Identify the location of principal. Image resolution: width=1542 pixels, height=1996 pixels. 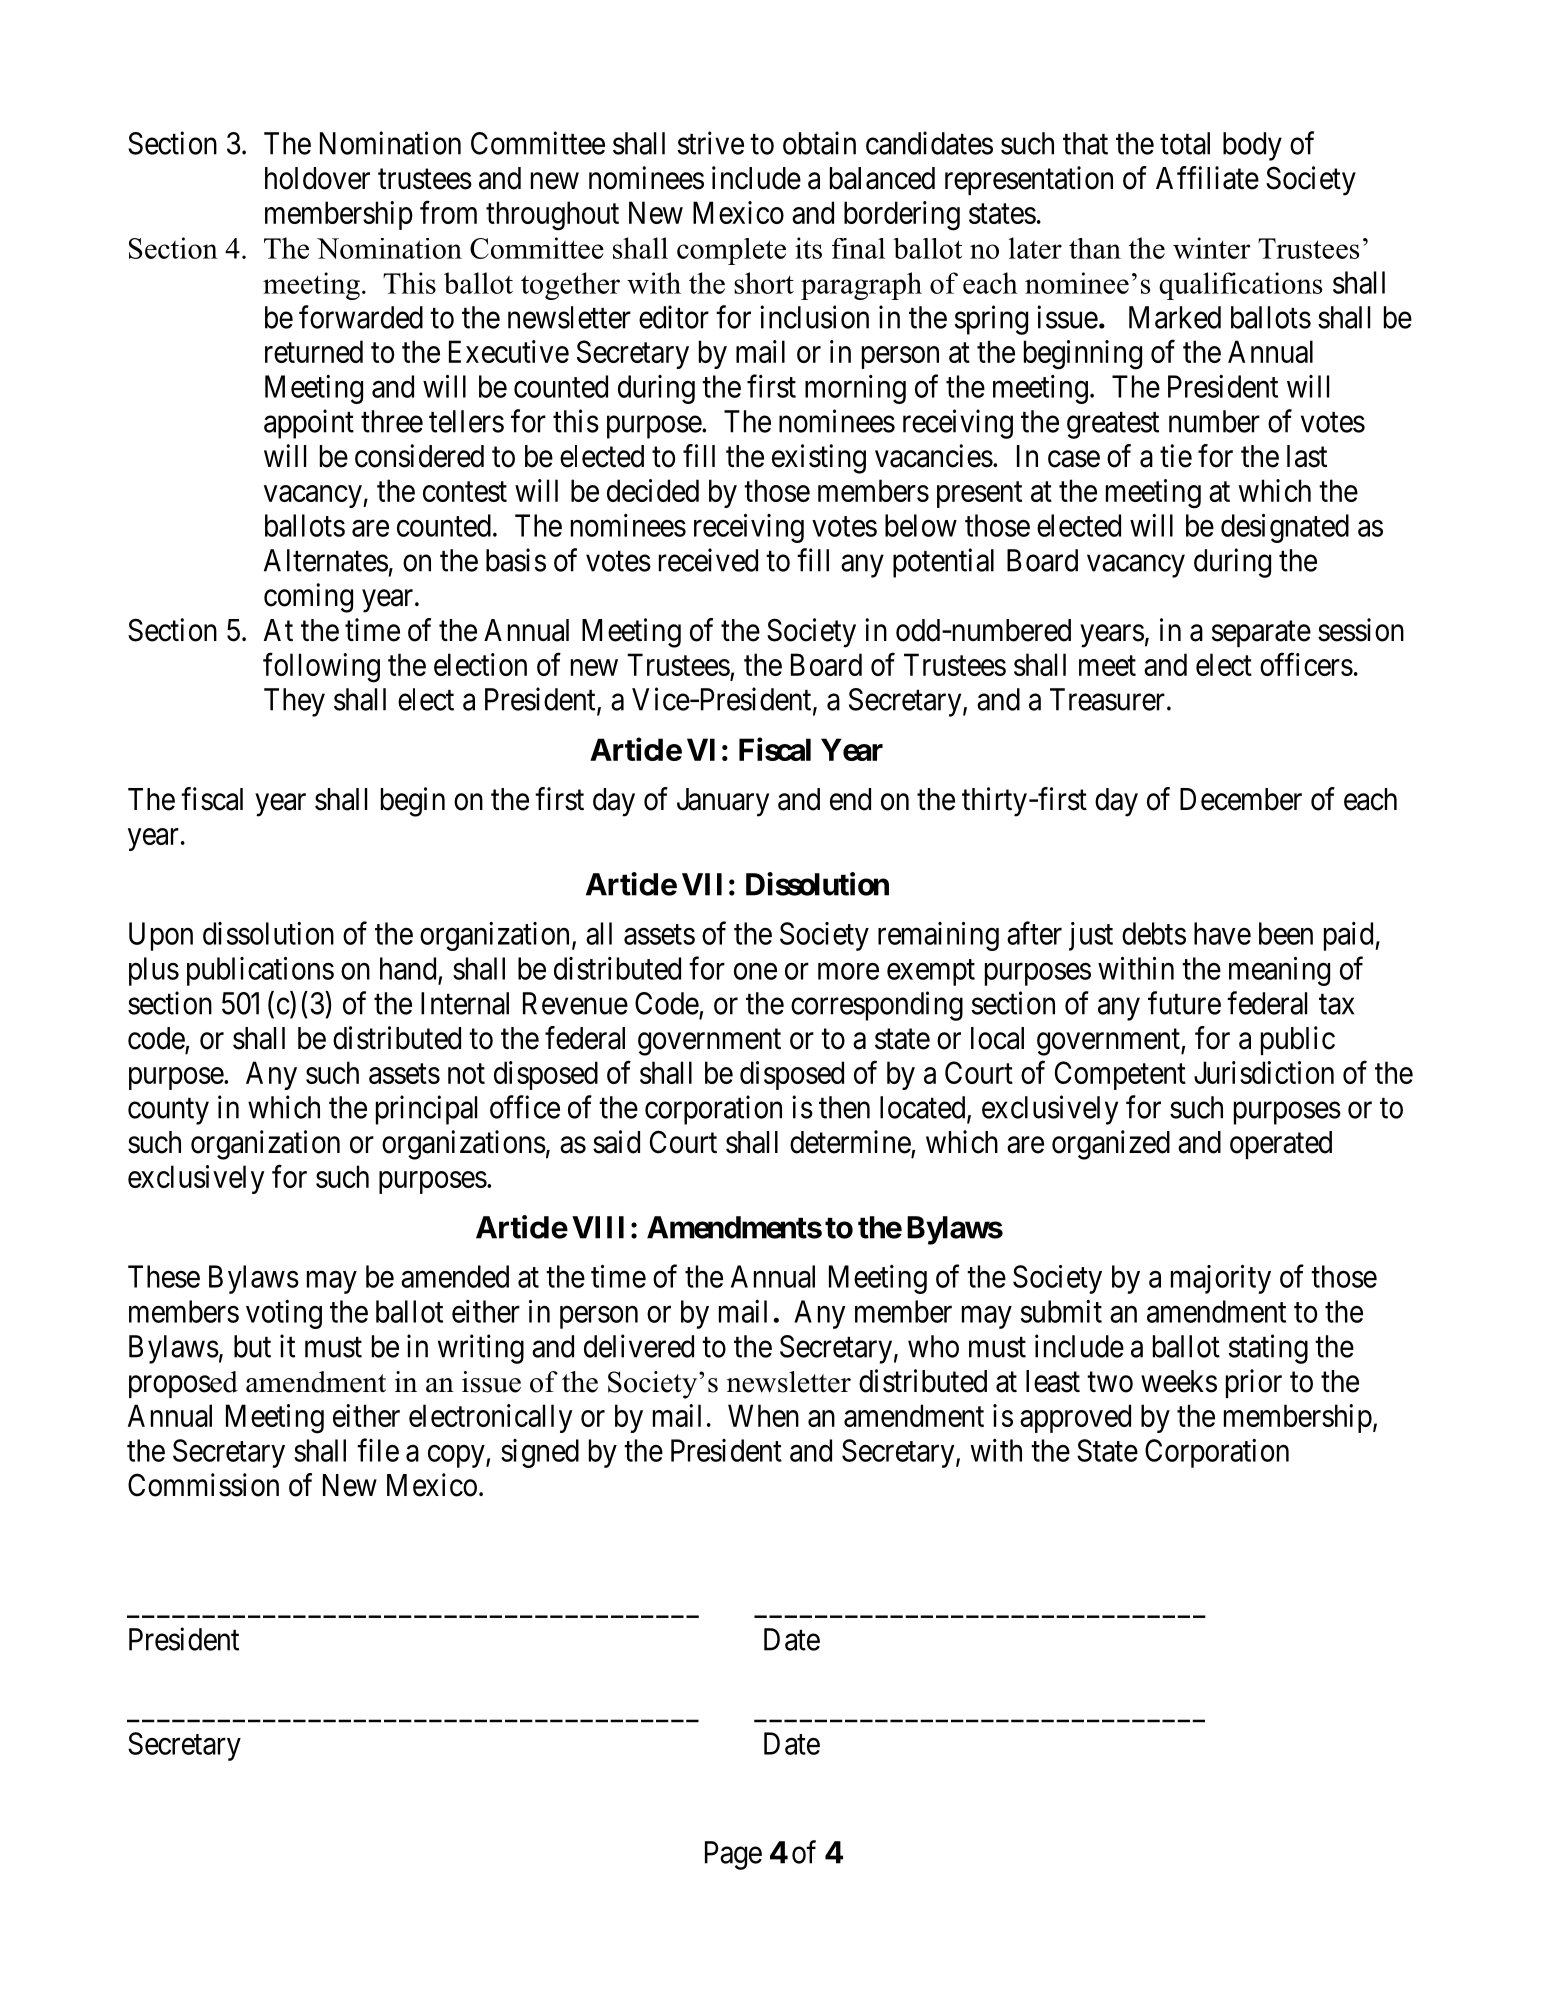
(426, 1110).
